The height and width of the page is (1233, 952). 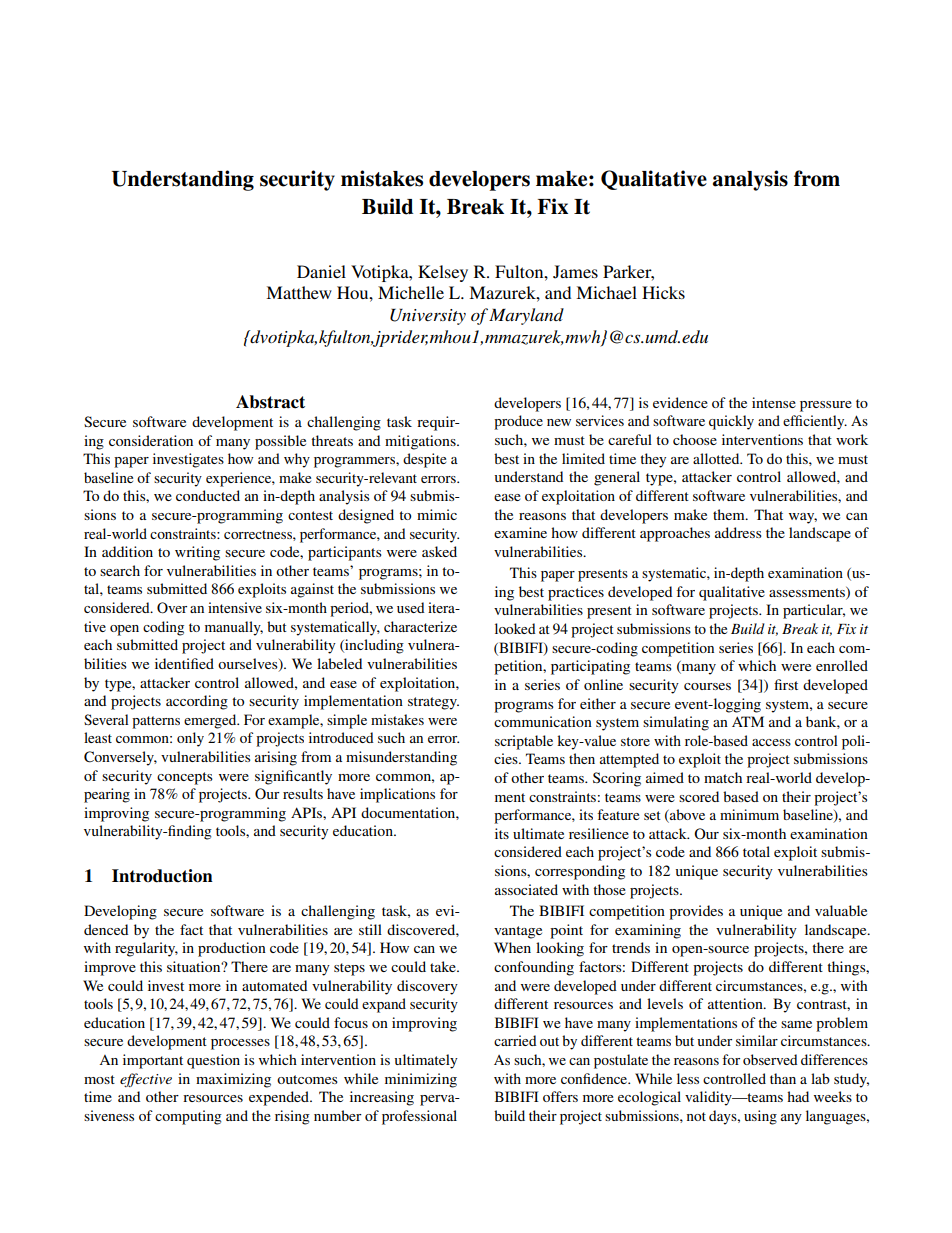 What do you see at coordinates (185, 778) in the page?
I see `concepts` at bounding box center [185, 778].
